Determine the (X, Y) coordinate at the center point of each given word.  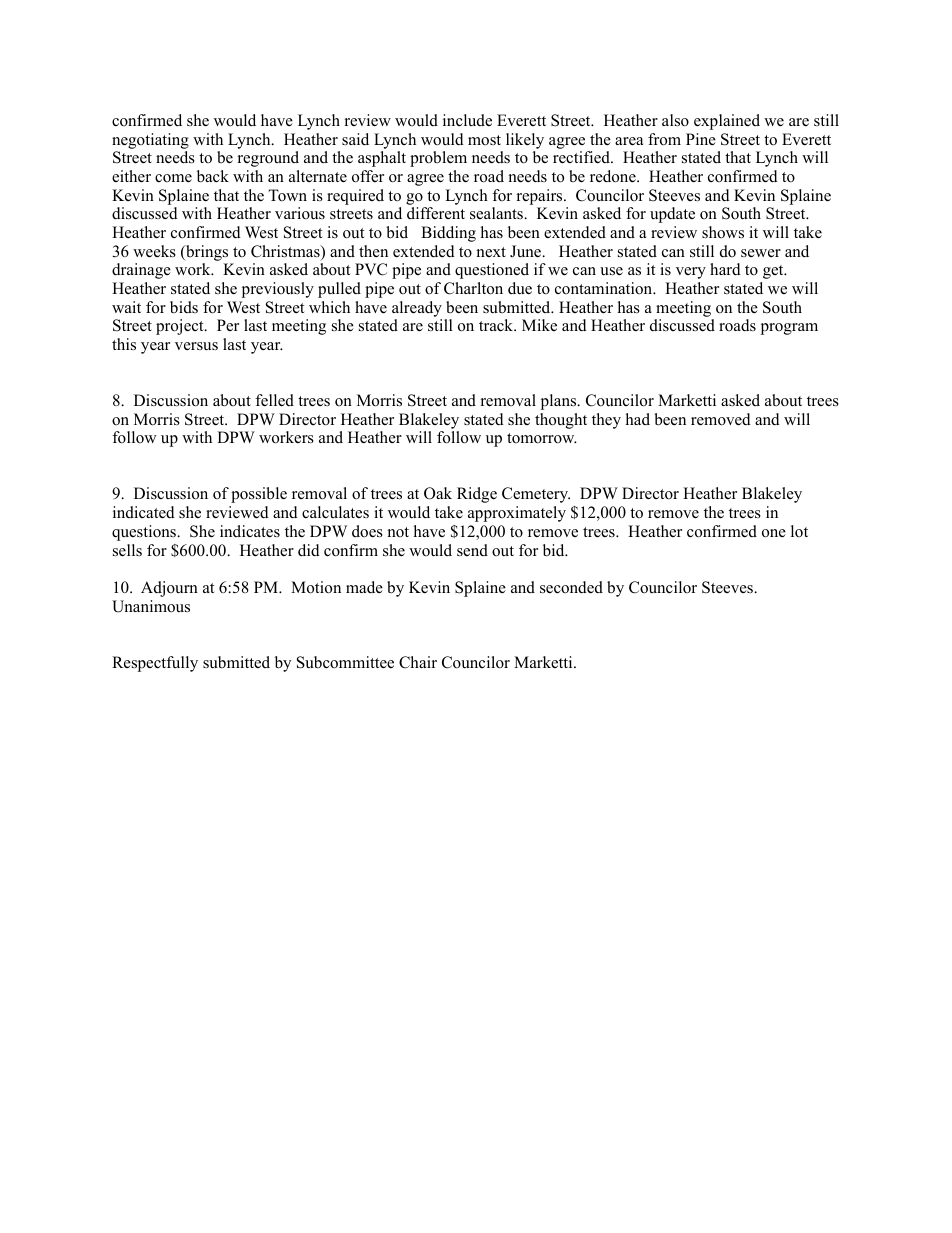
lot (799, 531)
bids (184, 307)
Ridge (477, 495)
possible (259, 495)
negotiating (150, 141)
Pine (701, 139)
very (691, 273)
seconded (571, 587)
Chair (418, 662)
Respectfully (155, 664)
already (417, 309)
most (484, 140)
